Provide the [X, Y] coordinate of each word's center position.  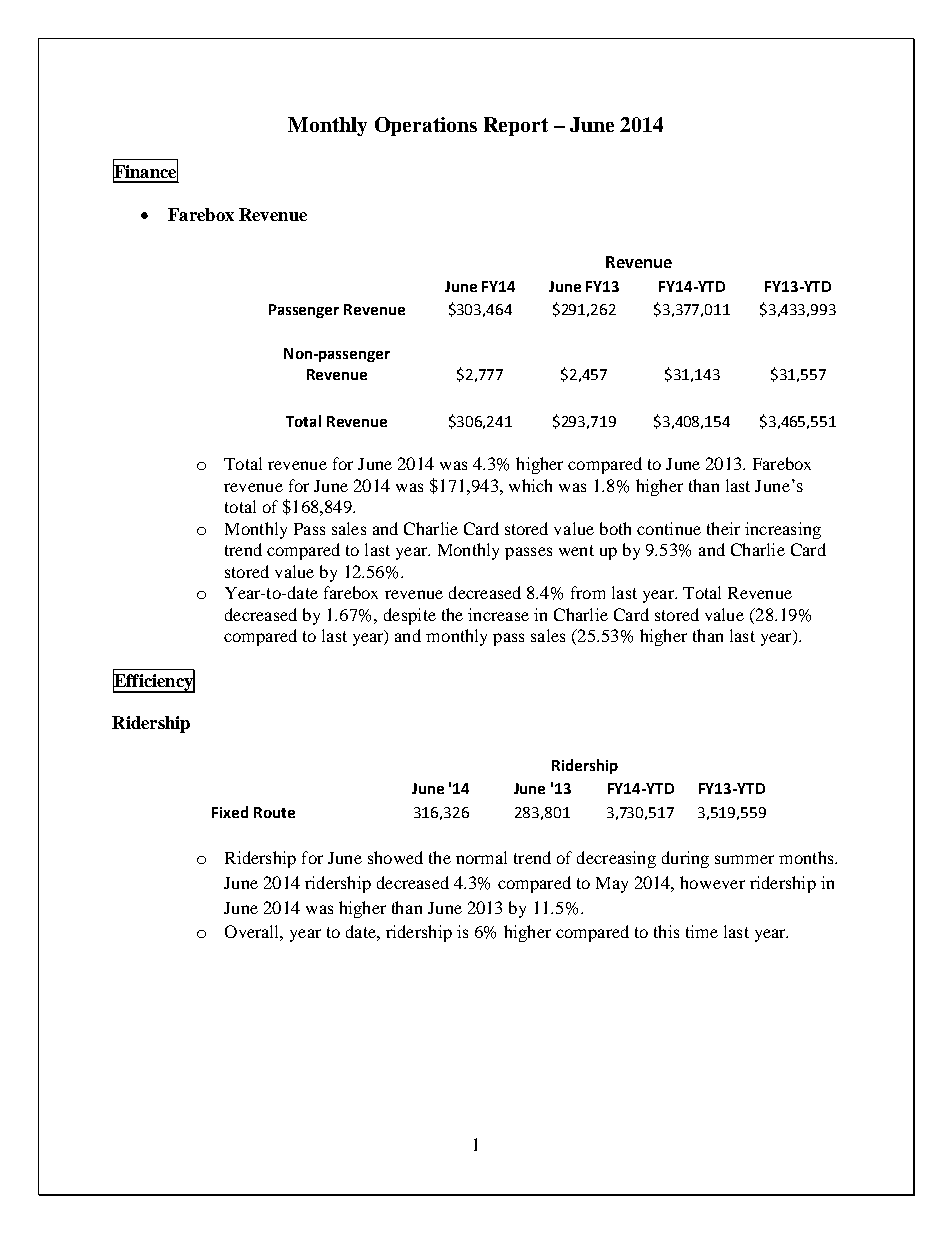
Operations [426, 126]
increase [498, 614]
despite [410, 616]
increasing [783, 530]
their [723, 528]
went [576, 550]
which [530, 485]
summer [744, 859]
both [615, 528]
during [685, 859]
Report [516, 126]
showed [395, 857]
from [588, 592]
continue [669, 528]
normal [481, 857]
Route [274, 812]
